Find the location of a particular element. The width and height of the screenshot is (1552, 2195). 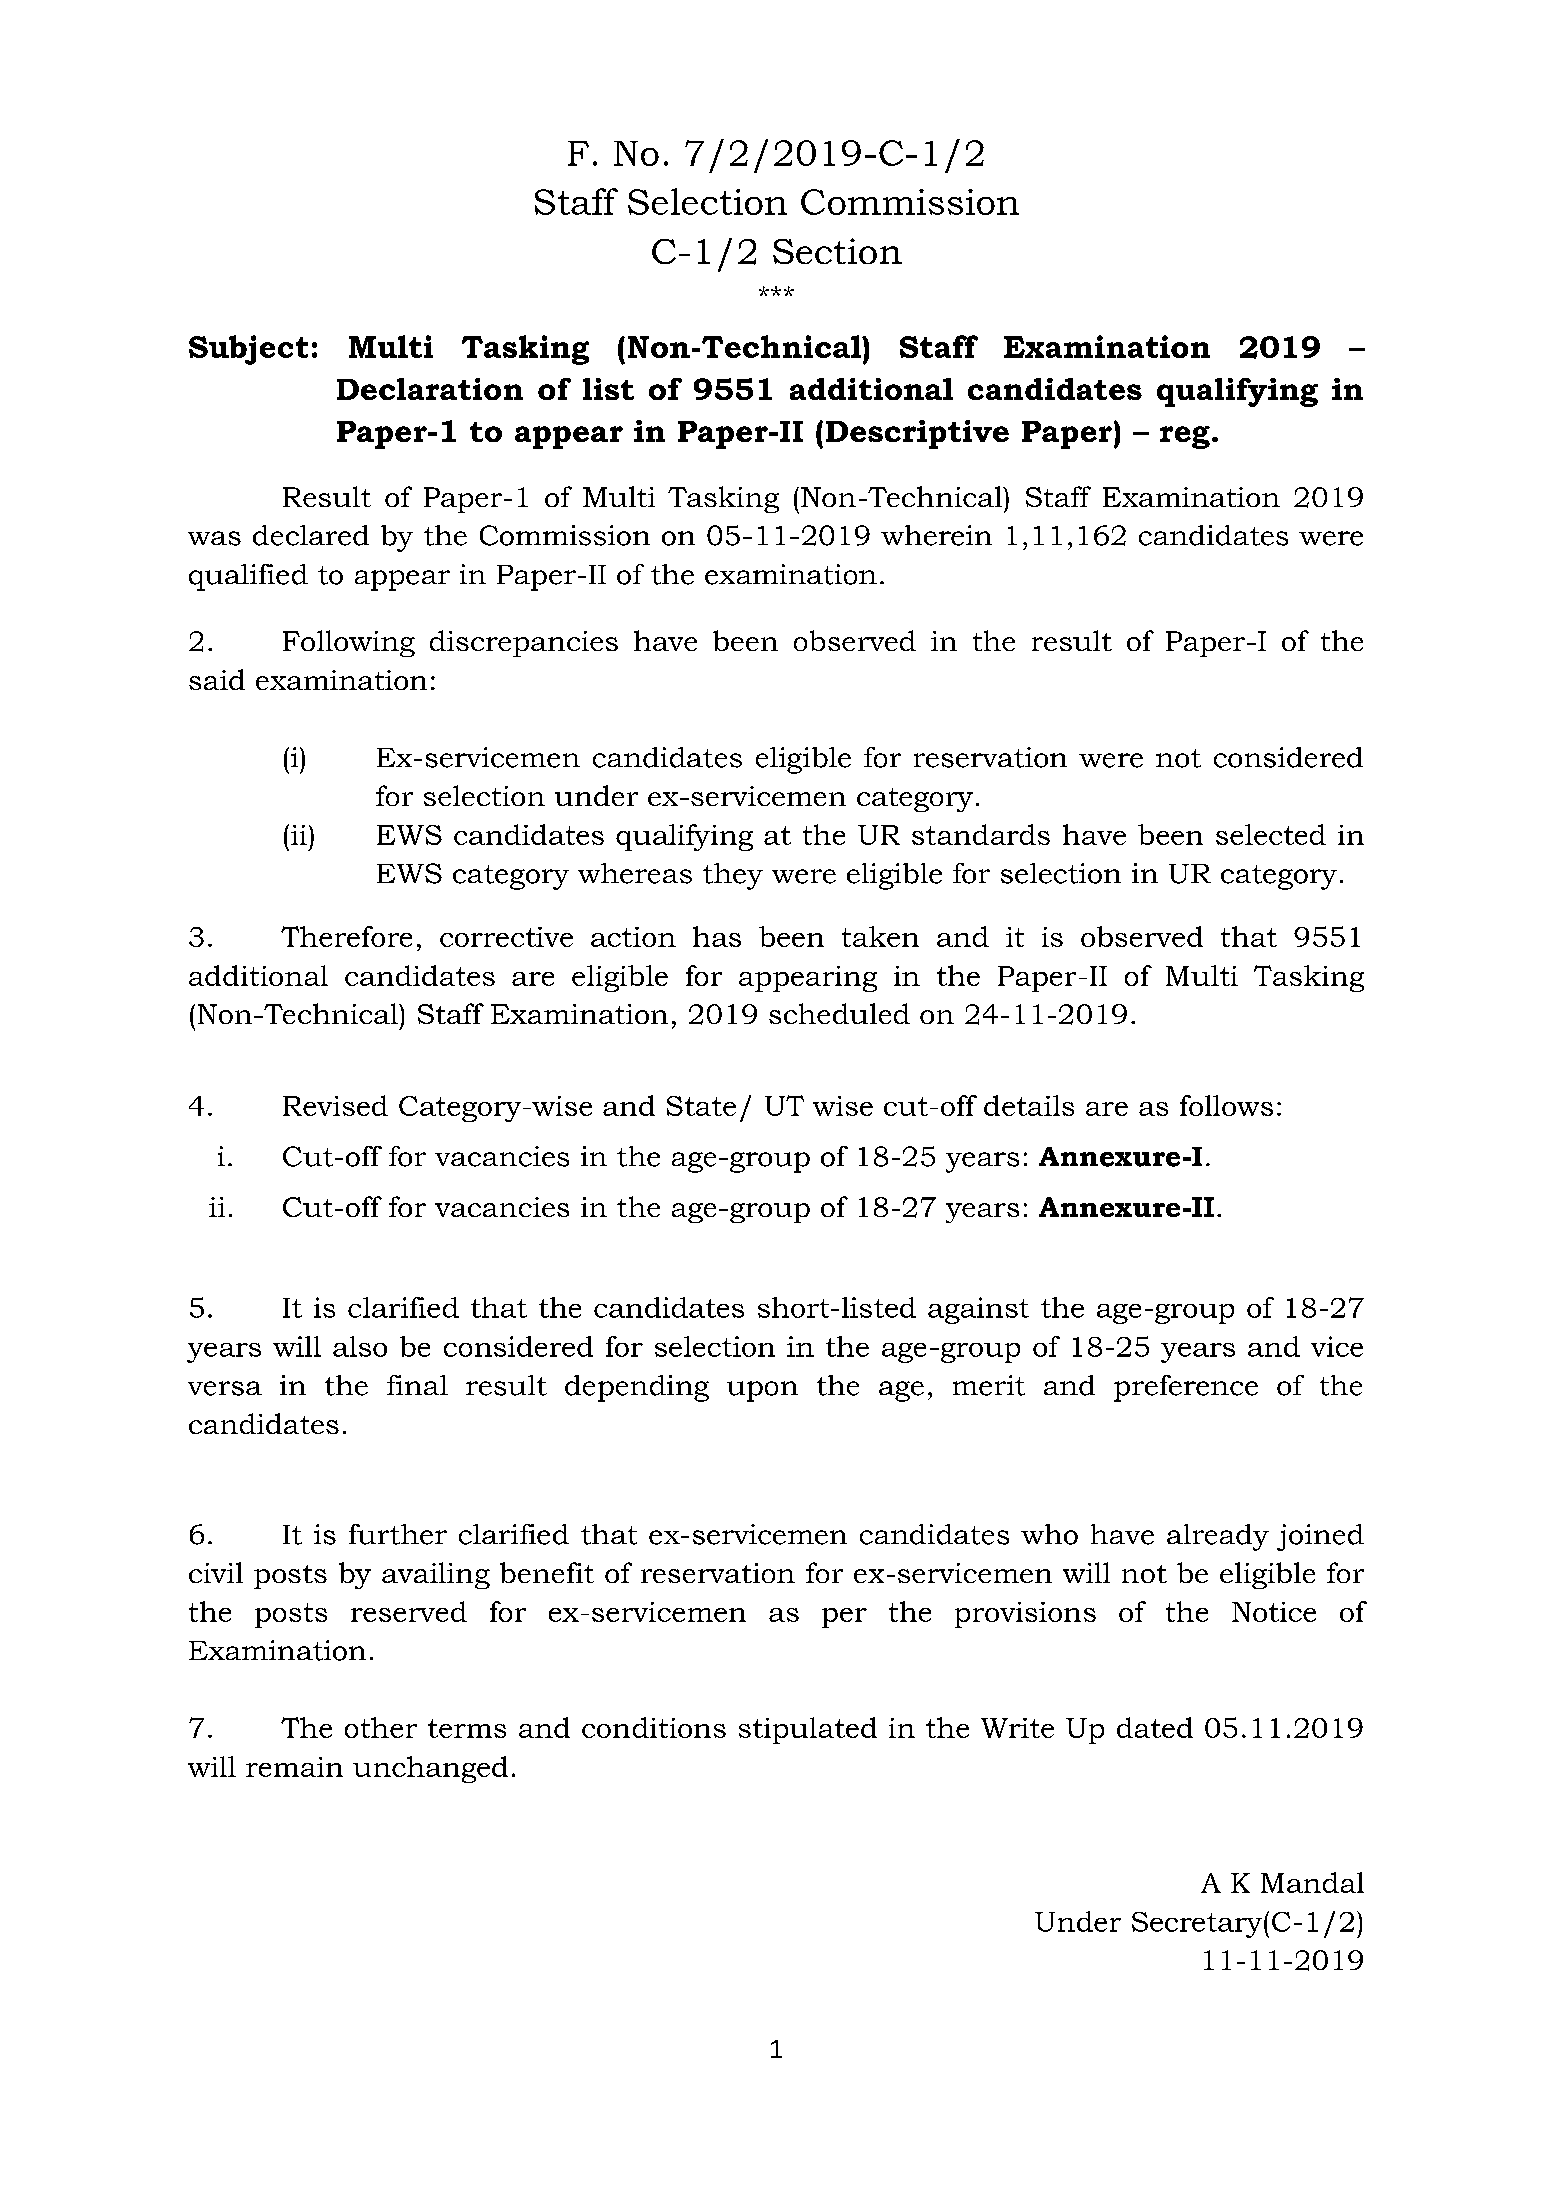

Subject is located at coordinates (248, 350).
